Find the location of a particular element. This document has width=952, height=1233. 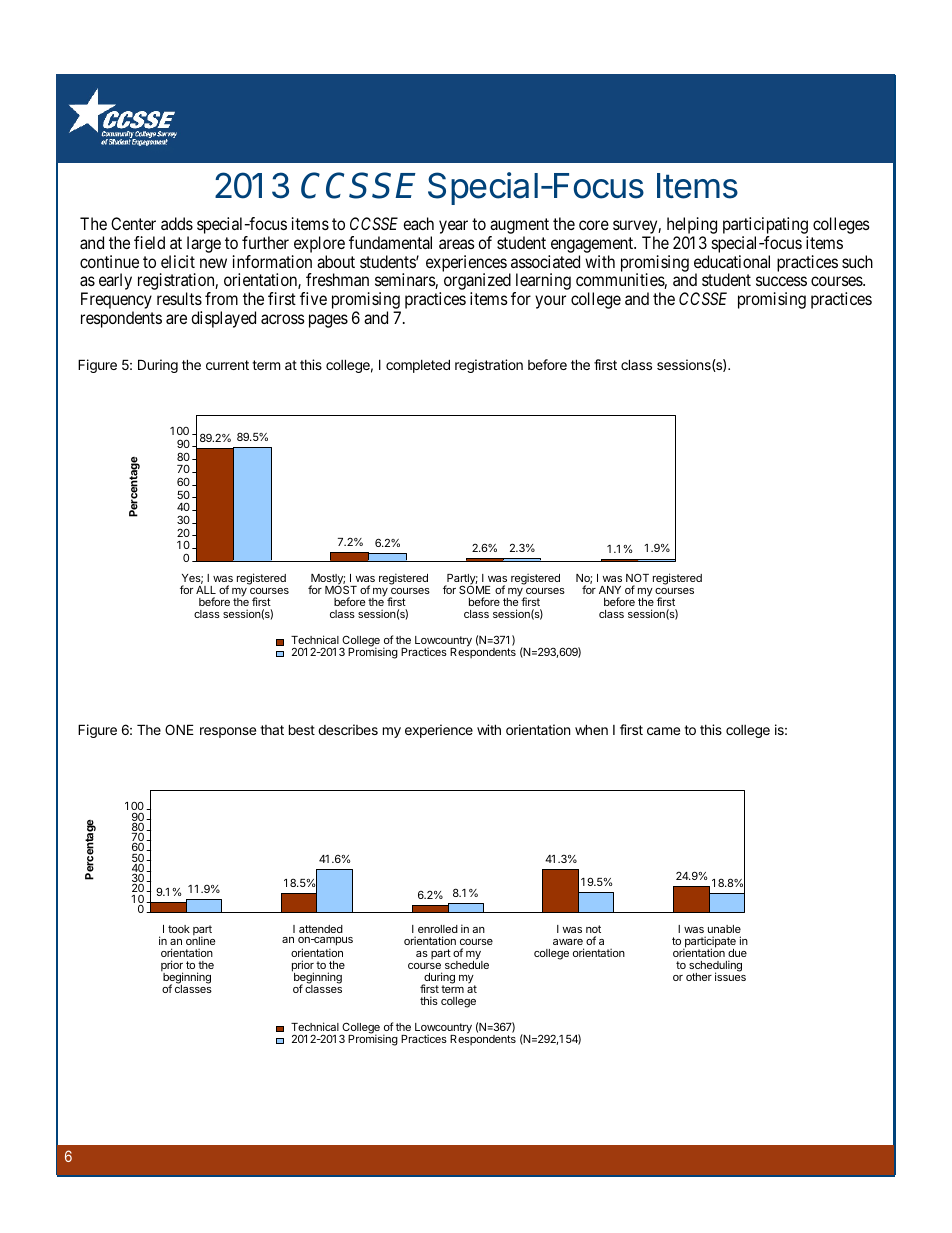

ANY is located at coordinates (610, 590).
